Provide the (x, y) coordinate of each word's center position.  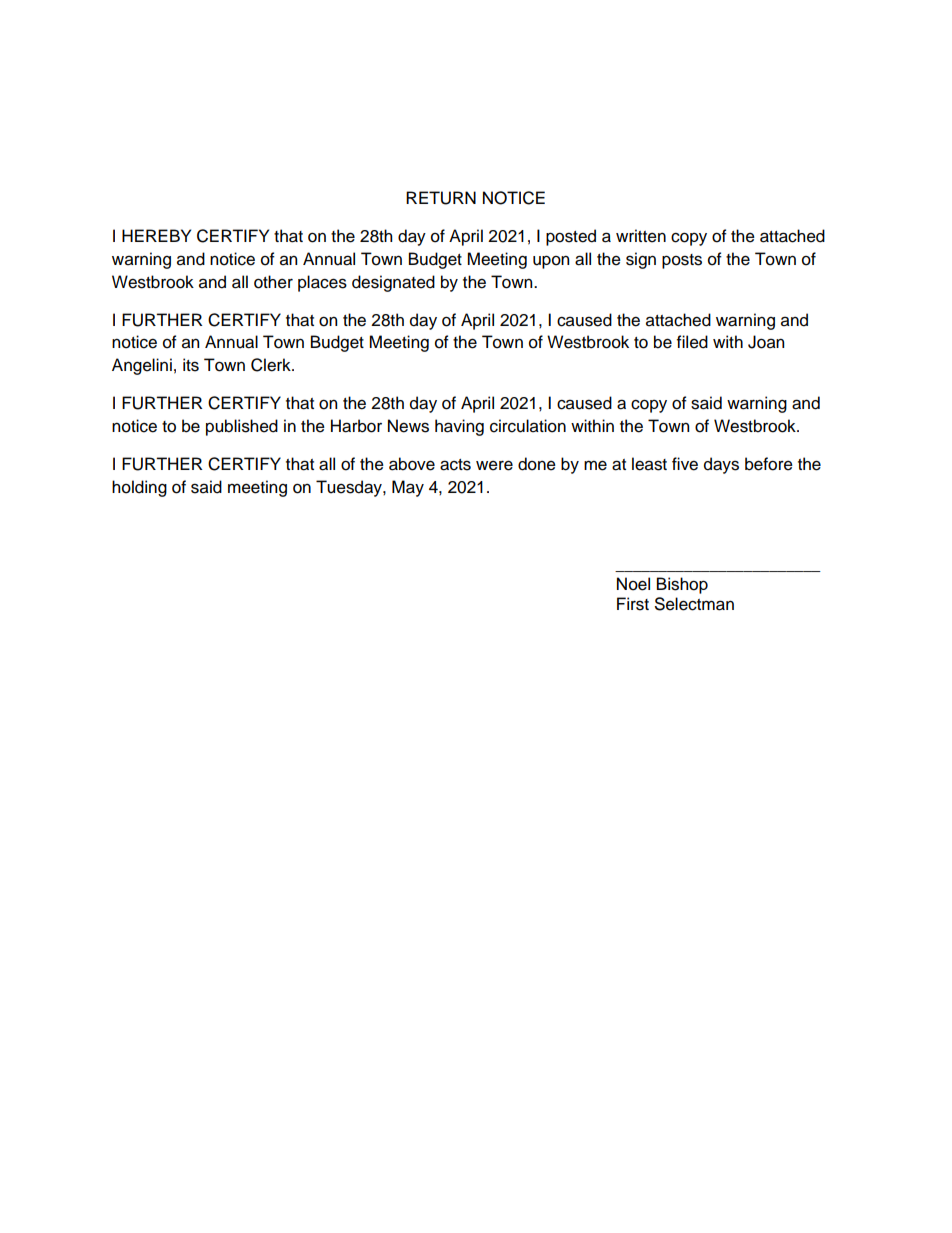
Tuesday (350, 488)
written (641, 236)
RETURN (441, 198)
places (322, 283)
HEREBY (156, 235)
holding (139, 488)
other (273, 282)
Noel (633, 584)
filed (692, 342)
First (633, 604)
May (408, 488)
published (242, 427)
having (459, 427)
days (721, 465)
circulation (528, 426)
